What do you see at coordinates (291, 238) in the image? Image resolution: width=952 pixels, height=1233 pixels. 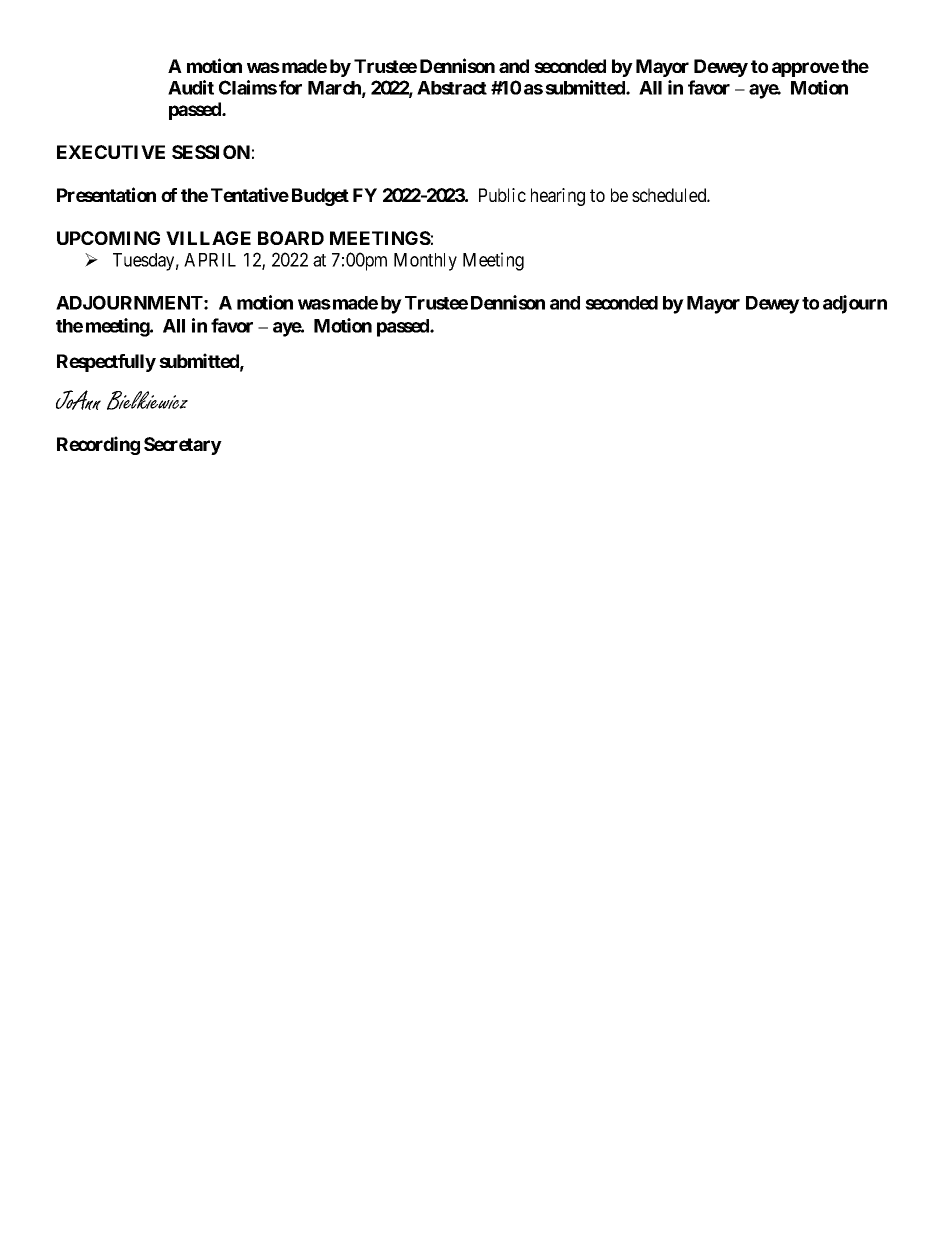 I see `BOARD` at bounding box center [291, 238].
